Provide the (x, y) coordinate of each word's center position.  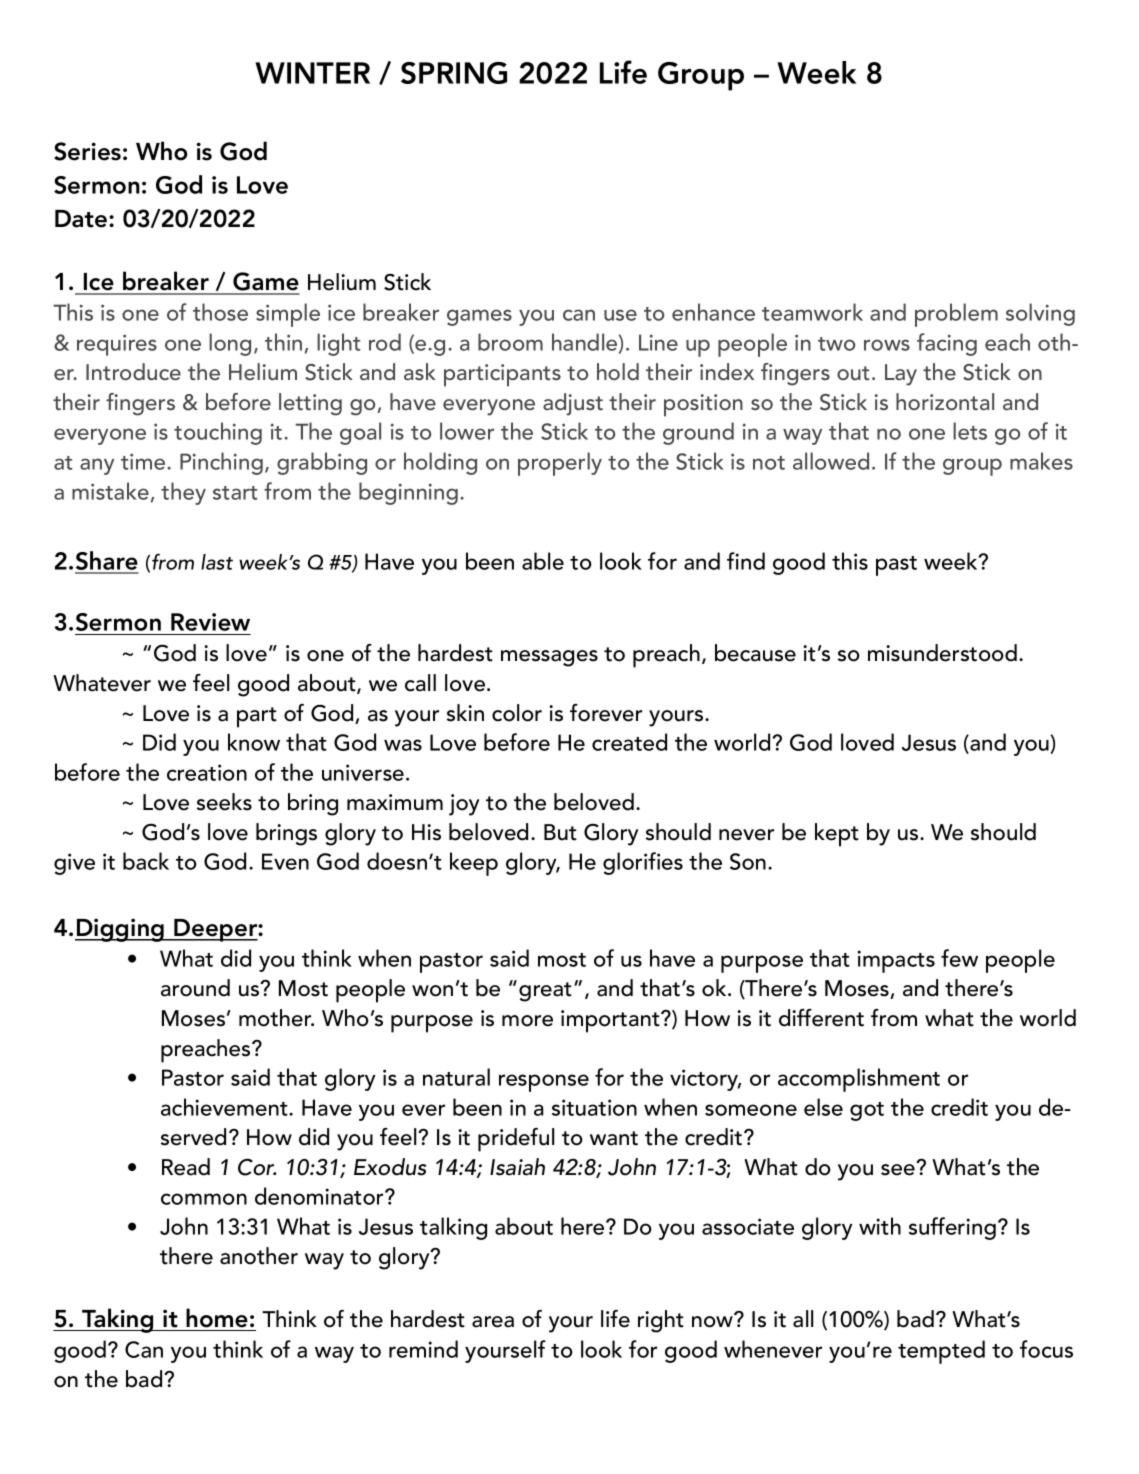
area (493, 1322)
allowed (831, 461)
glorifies (643, 863)
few (959, 958)
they (183, 493)
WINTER (312, 73)
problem (956, 315)
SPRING (454, 73)
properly (560, 464)
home (217, 1318)
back (146, 861)
